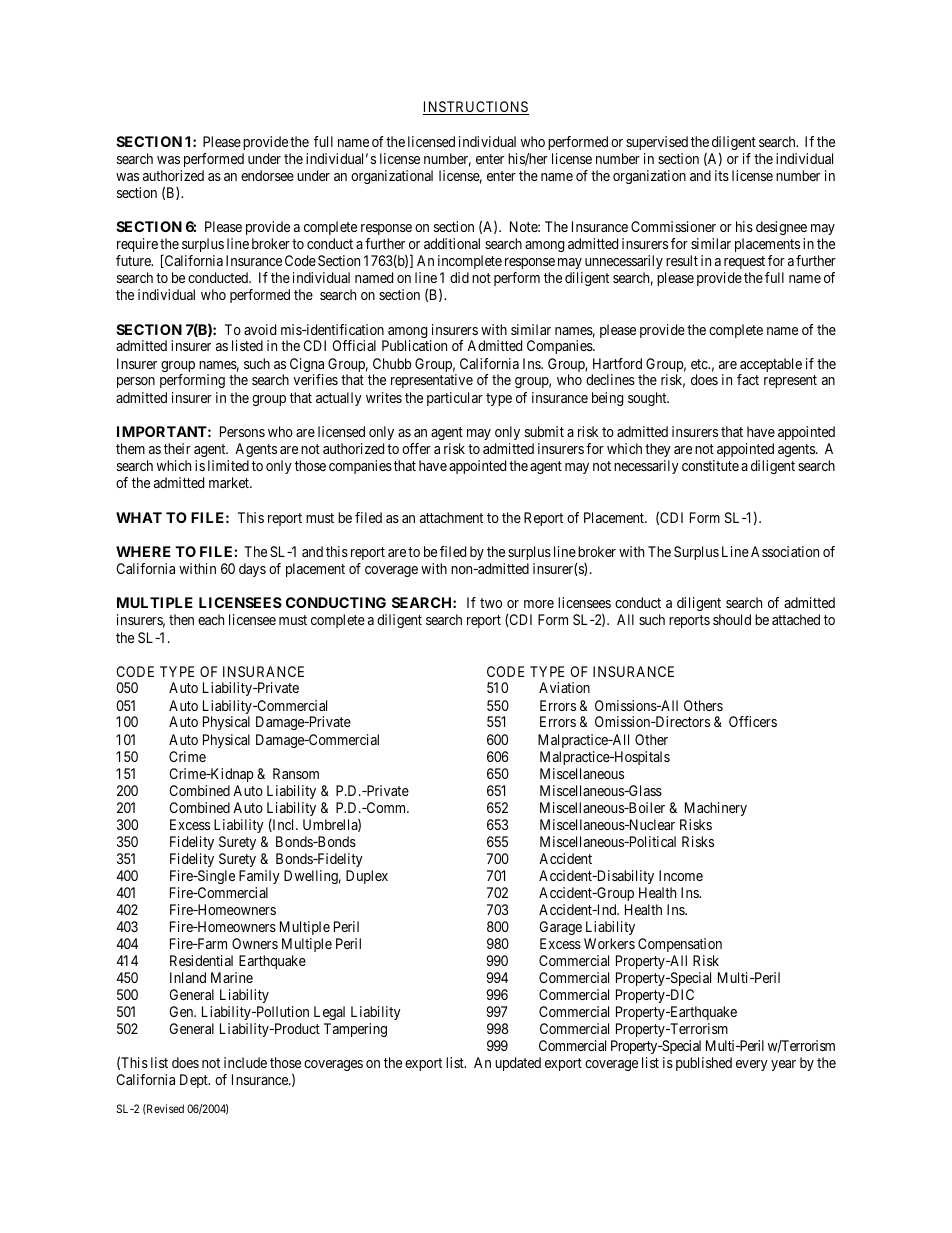  I want to click on its, so click(722, 175).
